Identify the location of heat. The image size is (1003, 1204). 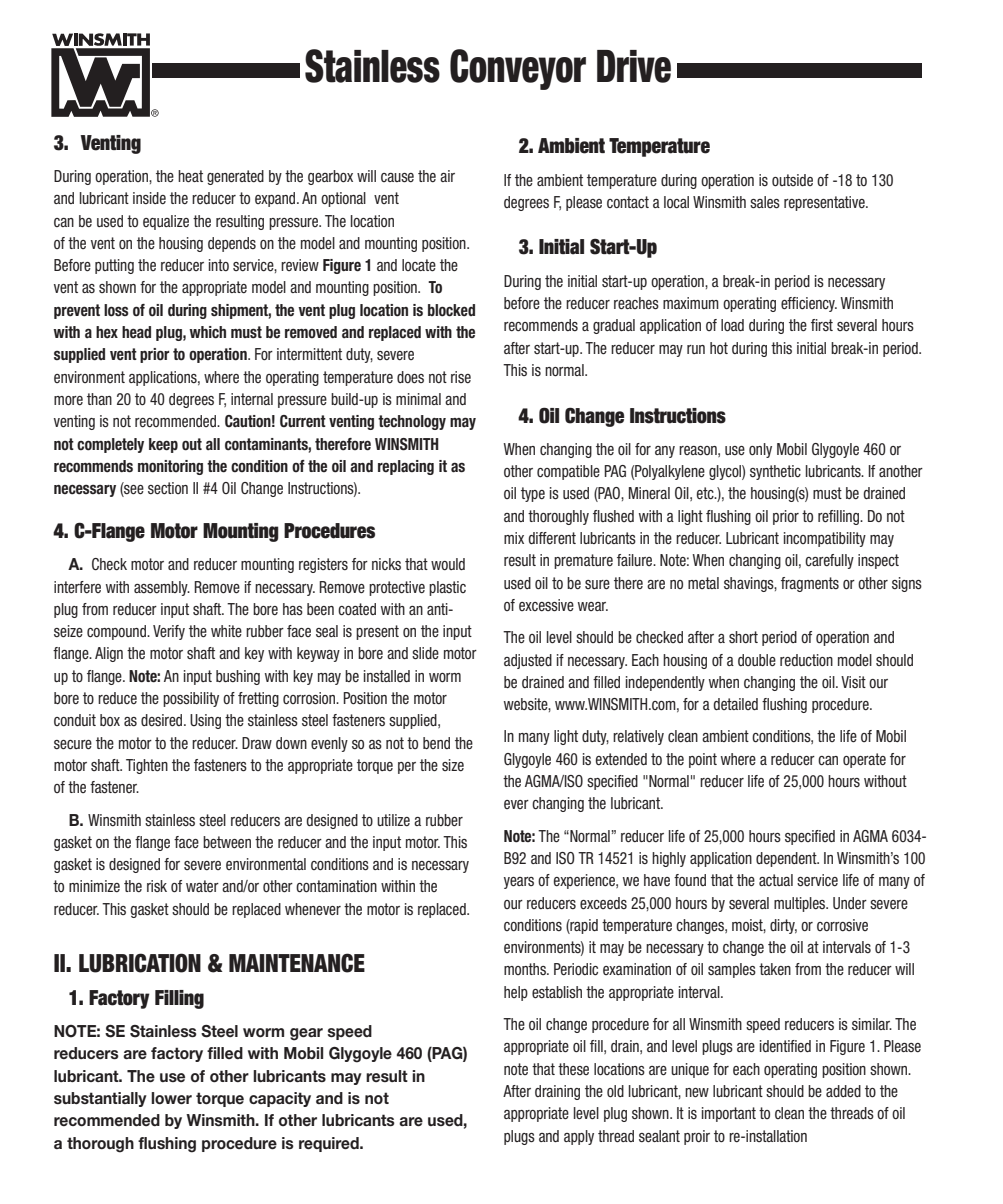
(190, 176).
